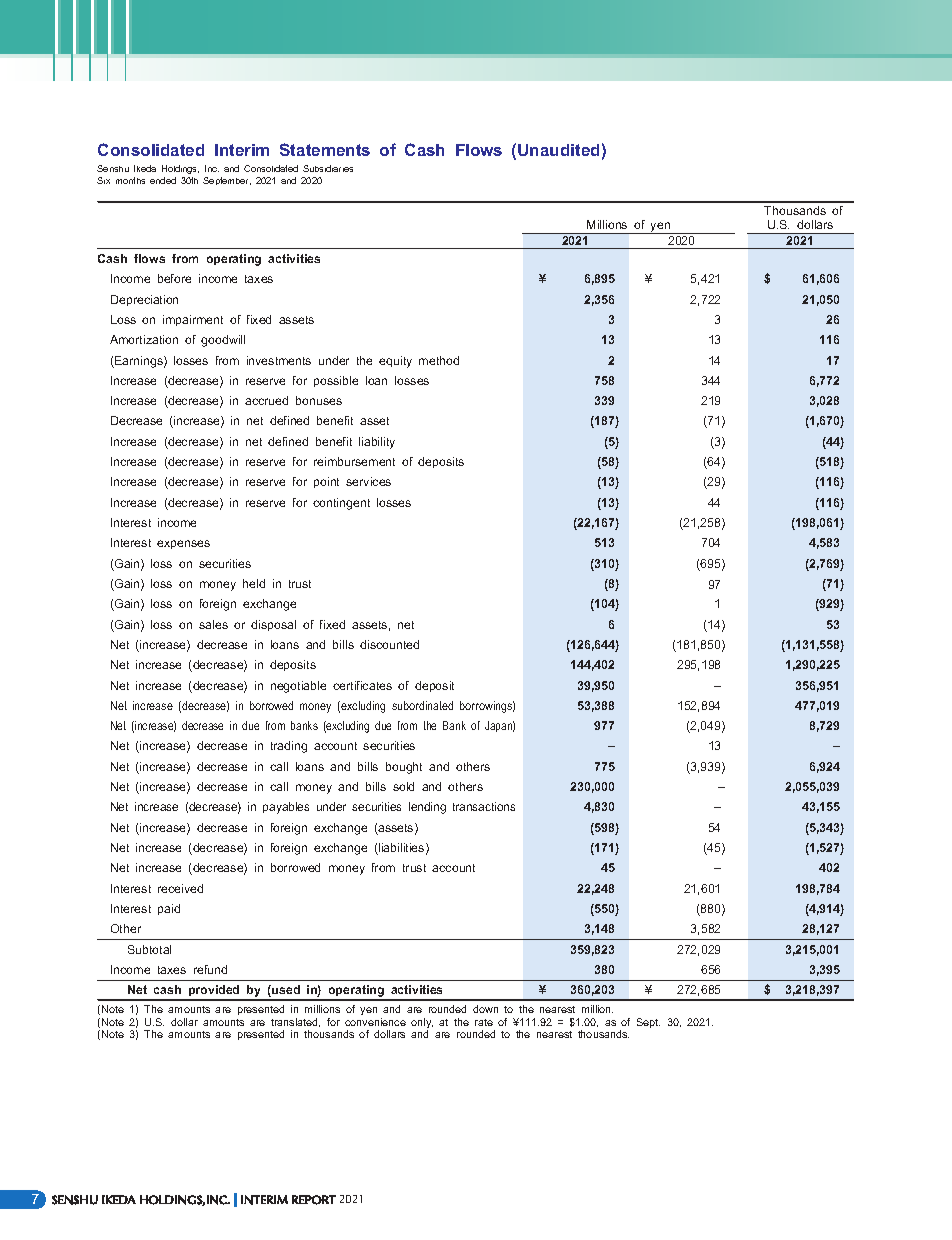  Describe the element at coordinates (273, 625) in the screenshot. I see `disposal` at that location.
